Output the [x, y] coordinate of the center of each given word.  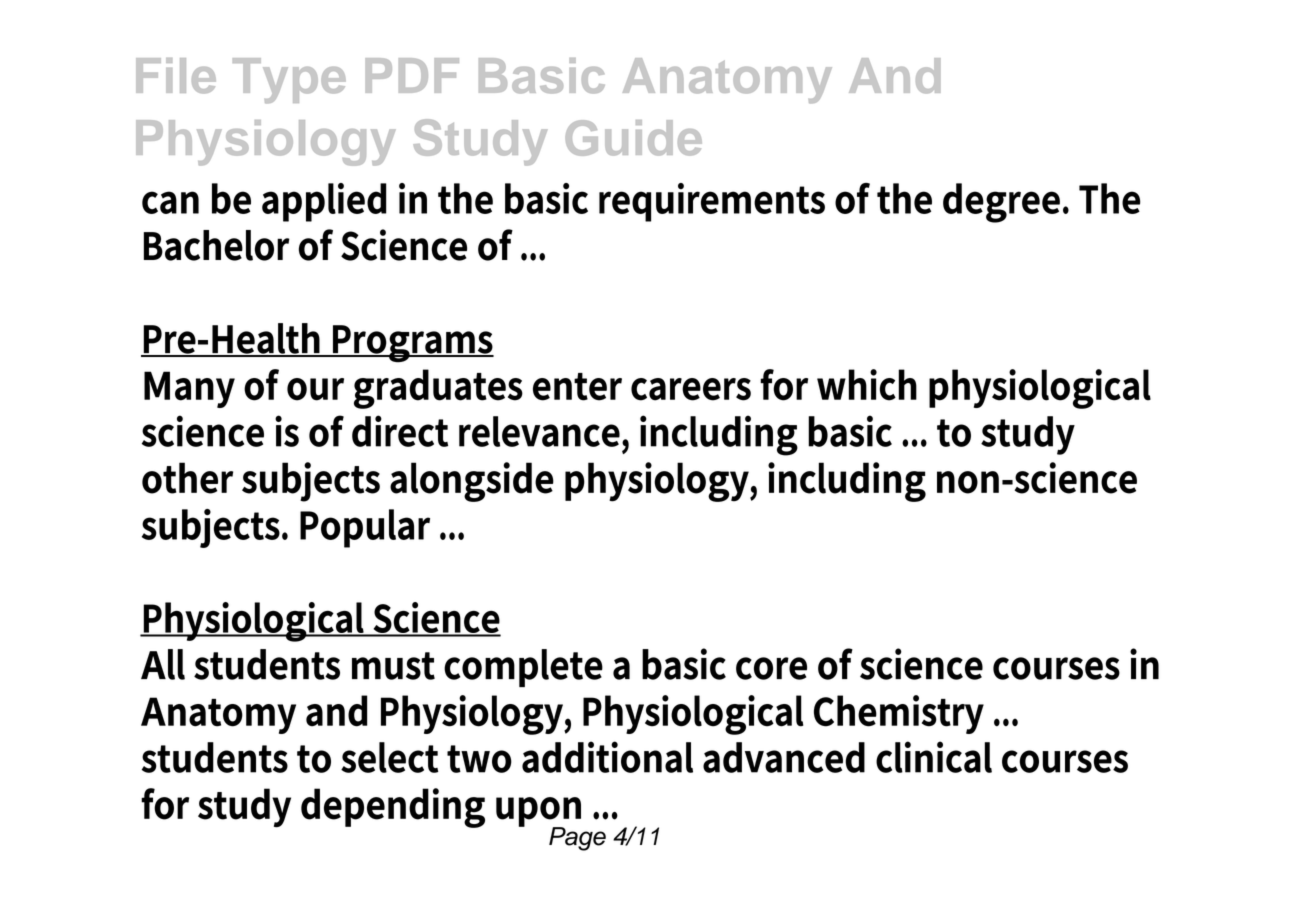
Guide [633, 138]
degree [1001, 203]
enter [577, 387]
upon [538, 813]
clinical [934, 757]
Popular [365, 528]
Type [289, 80]
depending [393, 808]
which [867, 385]
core [771, 668]
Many [189, 389]
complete [523, 668]
